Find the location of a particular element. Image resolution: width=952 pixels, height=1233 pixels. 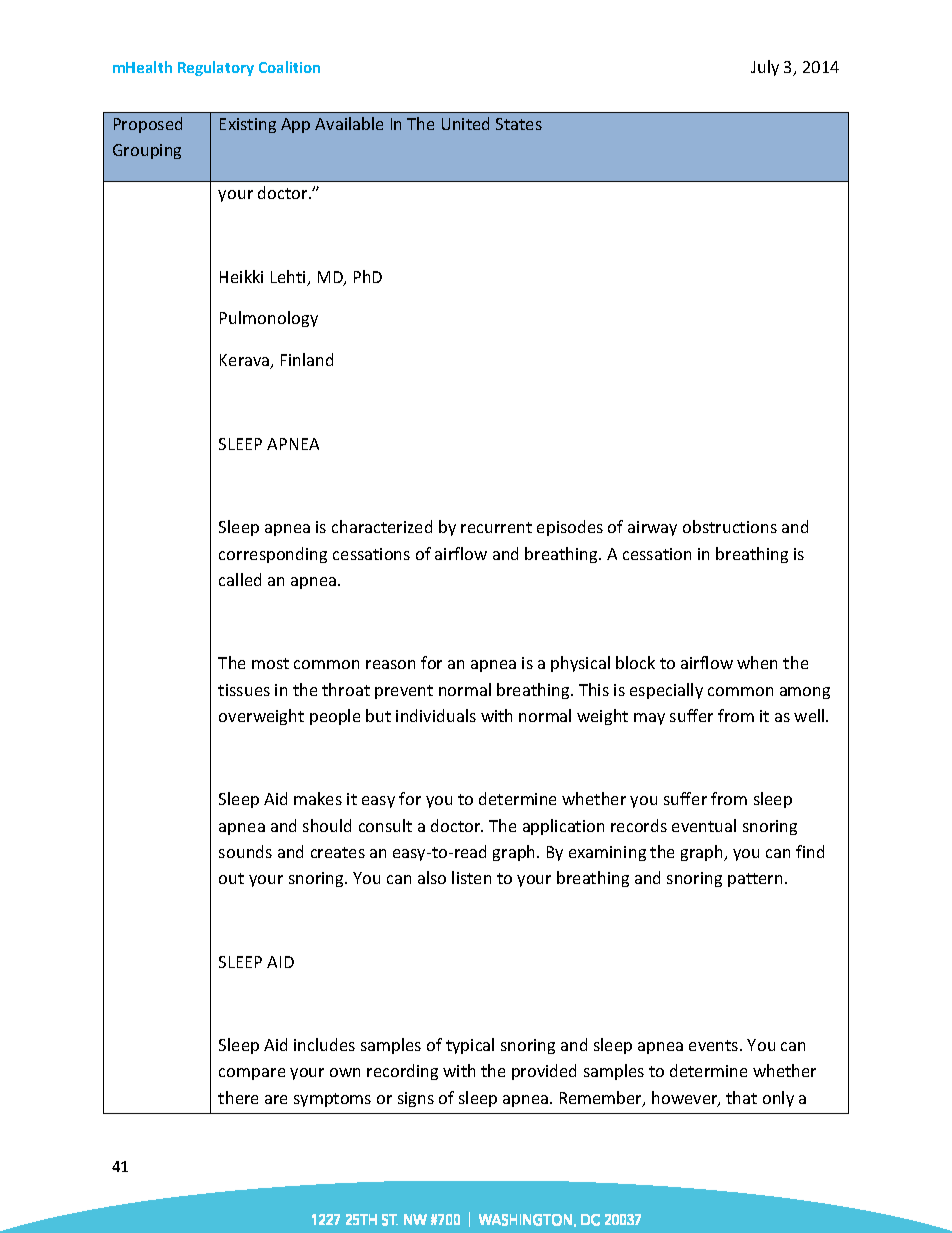

July is located at coordinates (765, 68).
